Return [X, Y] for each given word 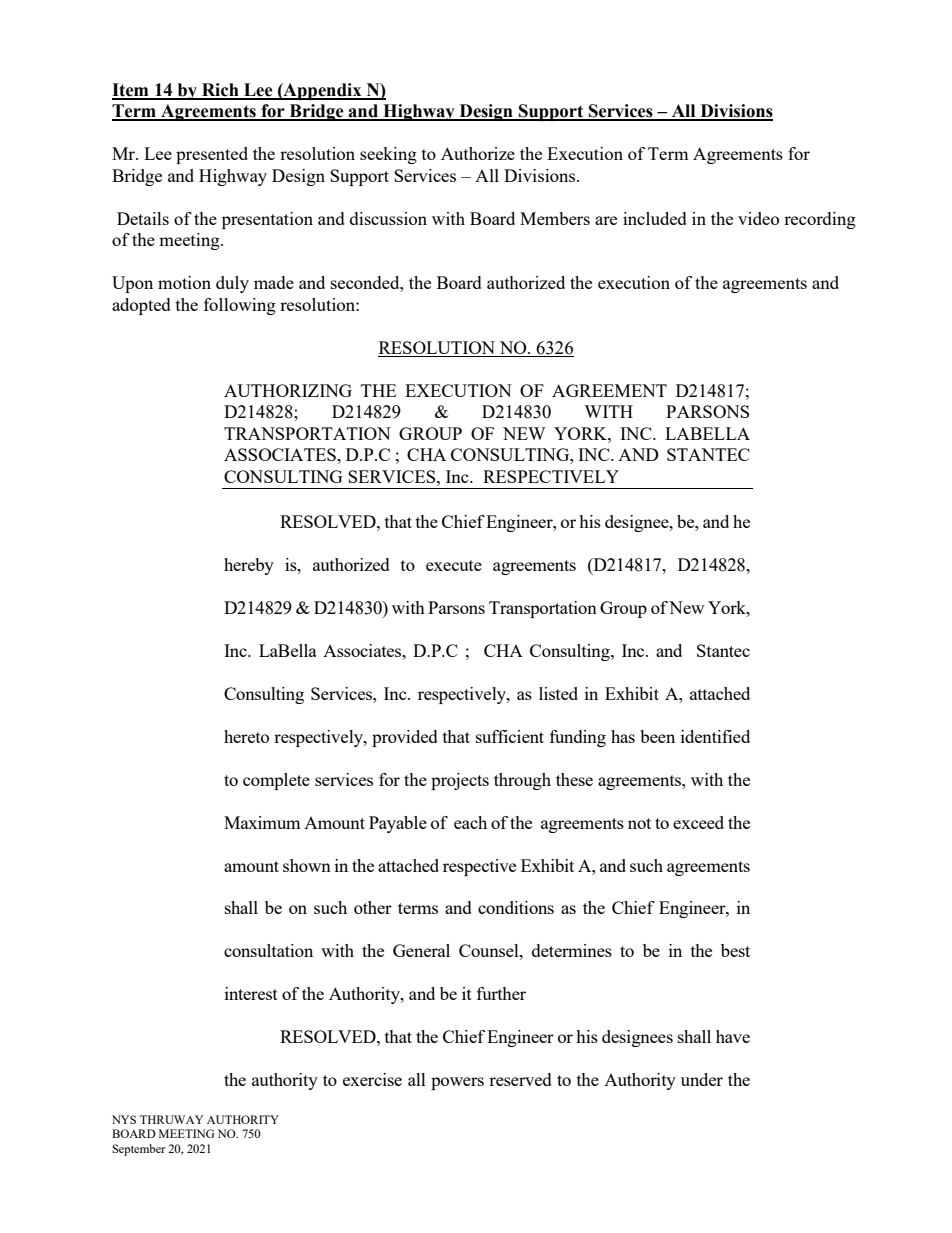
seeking [388, 155]
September [138, 1150]
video [758, 218]
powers [457, 1083]
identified [715, 736]
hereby [249, 566]
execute [454, 565]
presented [212, 155]
